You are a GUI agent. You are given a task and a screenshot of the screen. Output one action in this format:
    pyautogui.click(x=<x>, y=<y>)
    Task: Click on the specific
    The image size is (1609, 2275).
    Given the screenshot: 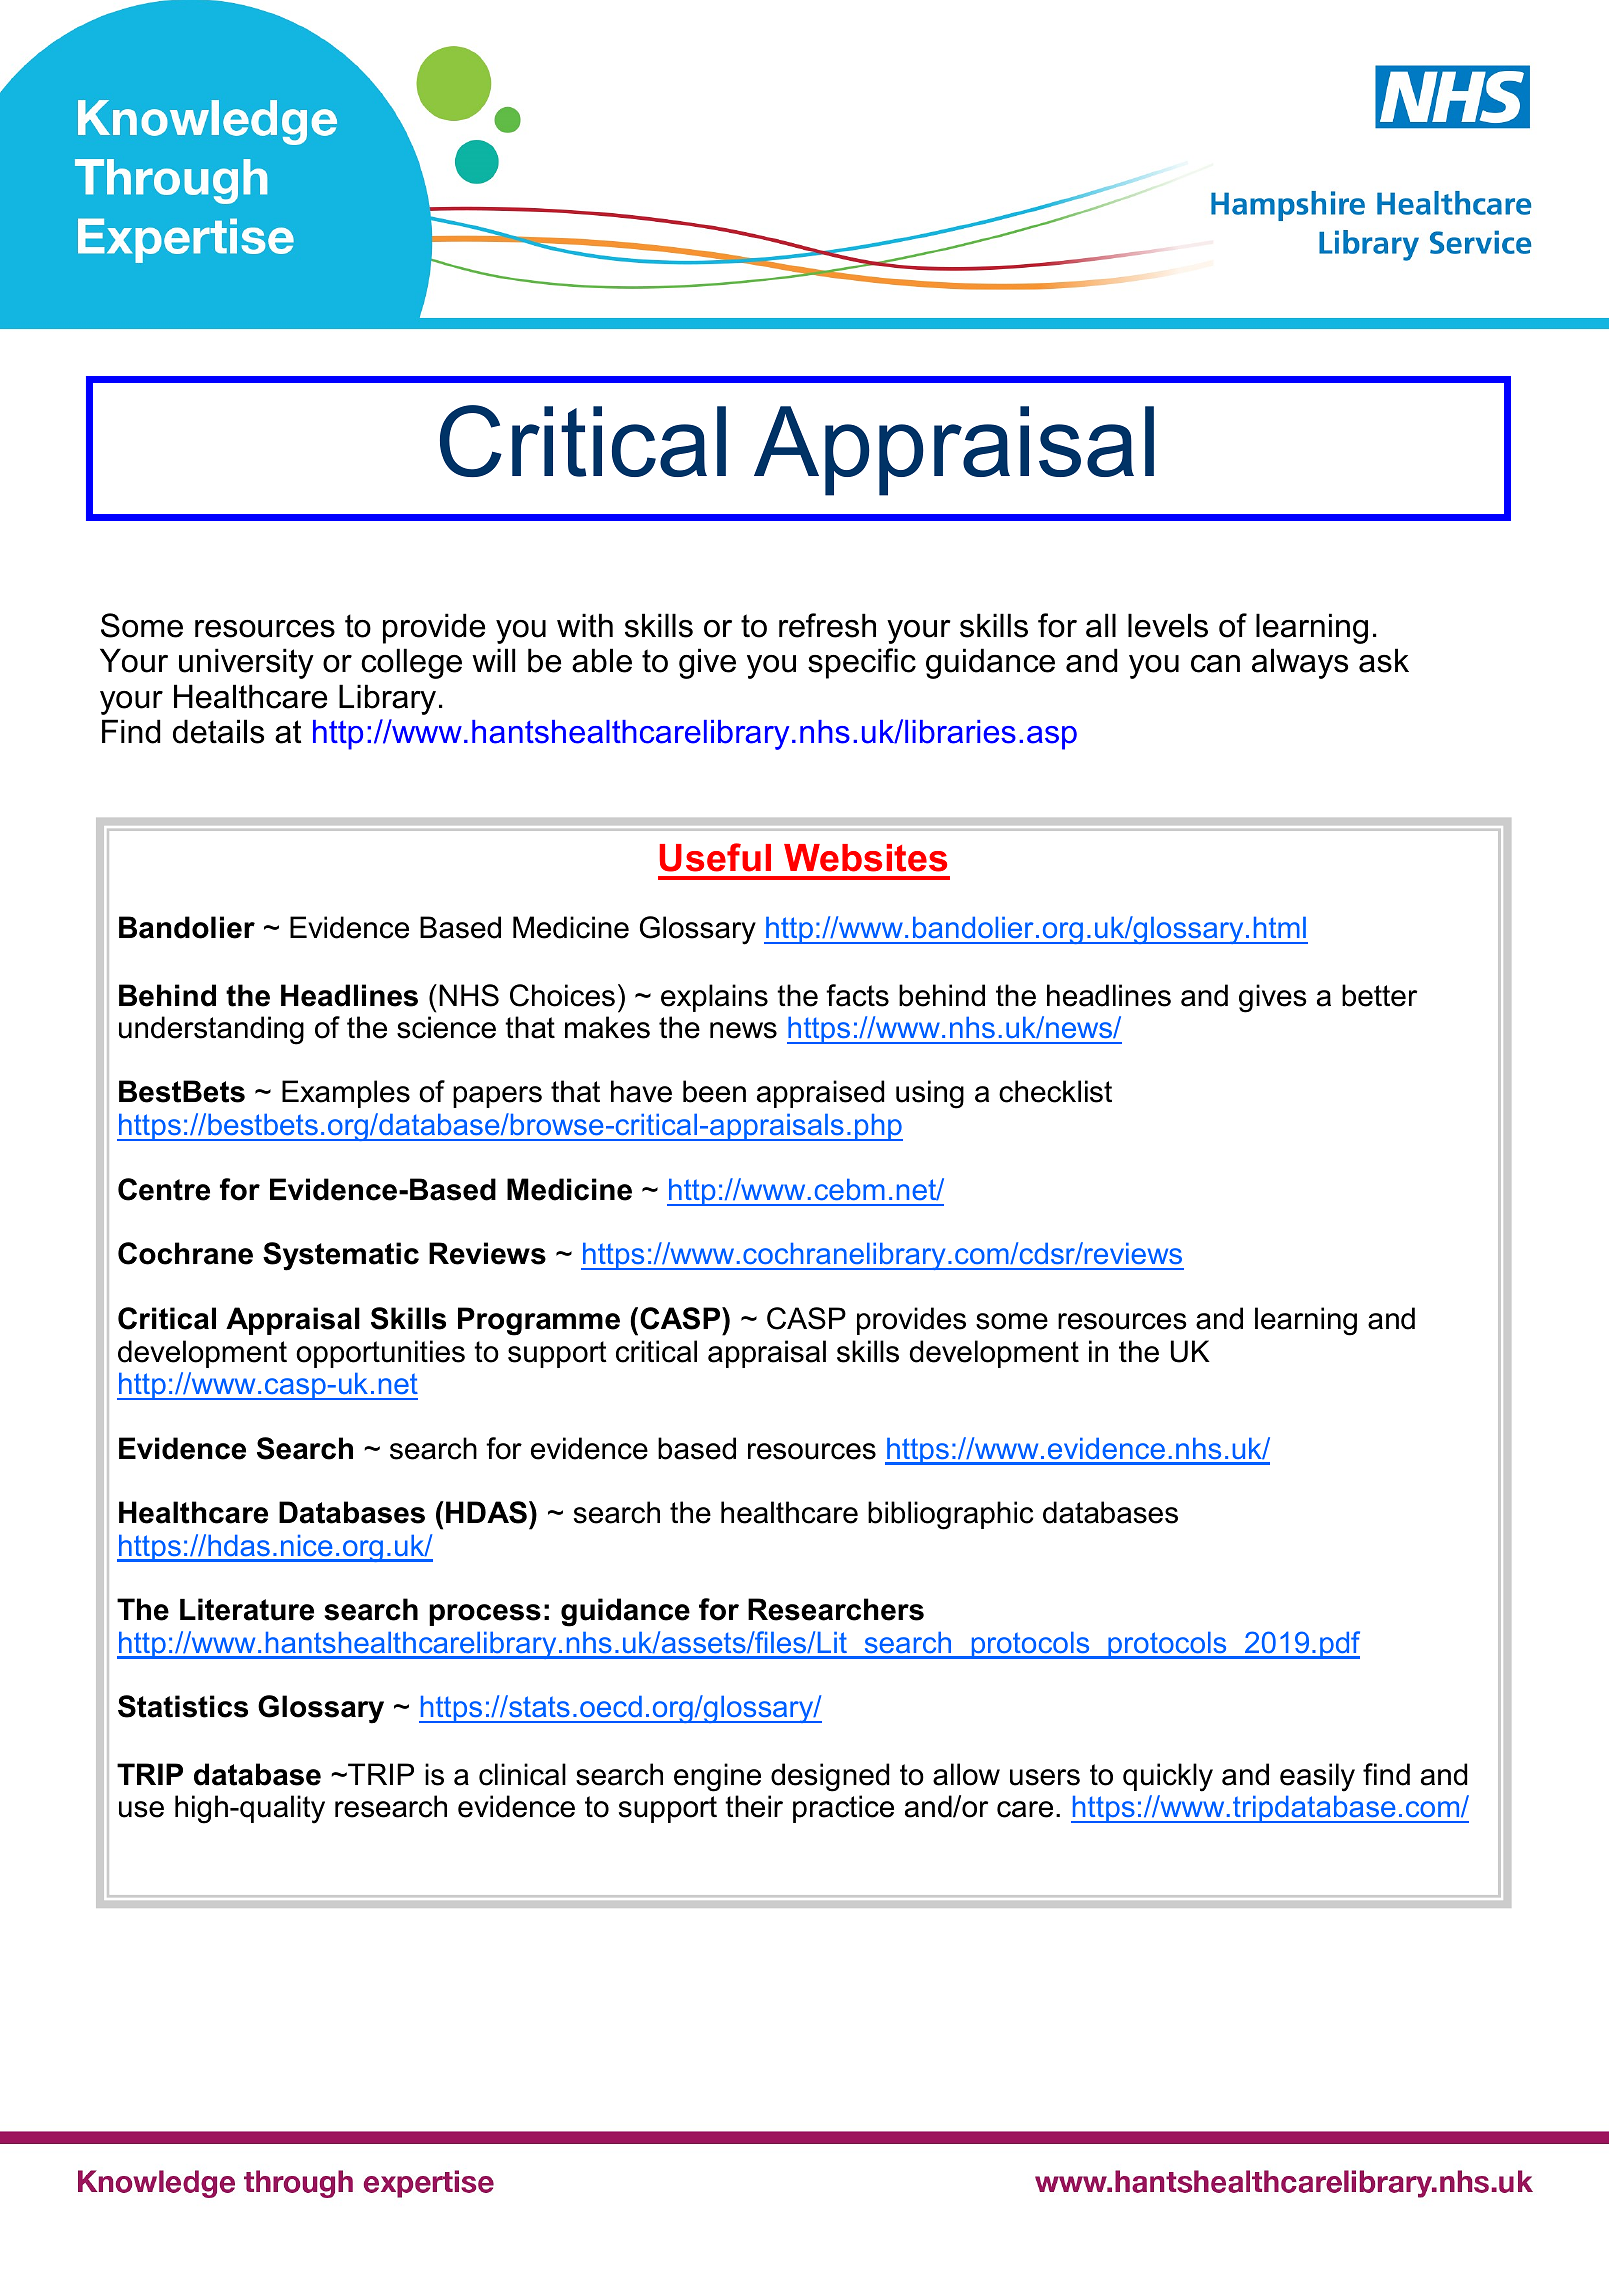 What is the action you would take?
    pyautogui.click(x=862, y=663)
